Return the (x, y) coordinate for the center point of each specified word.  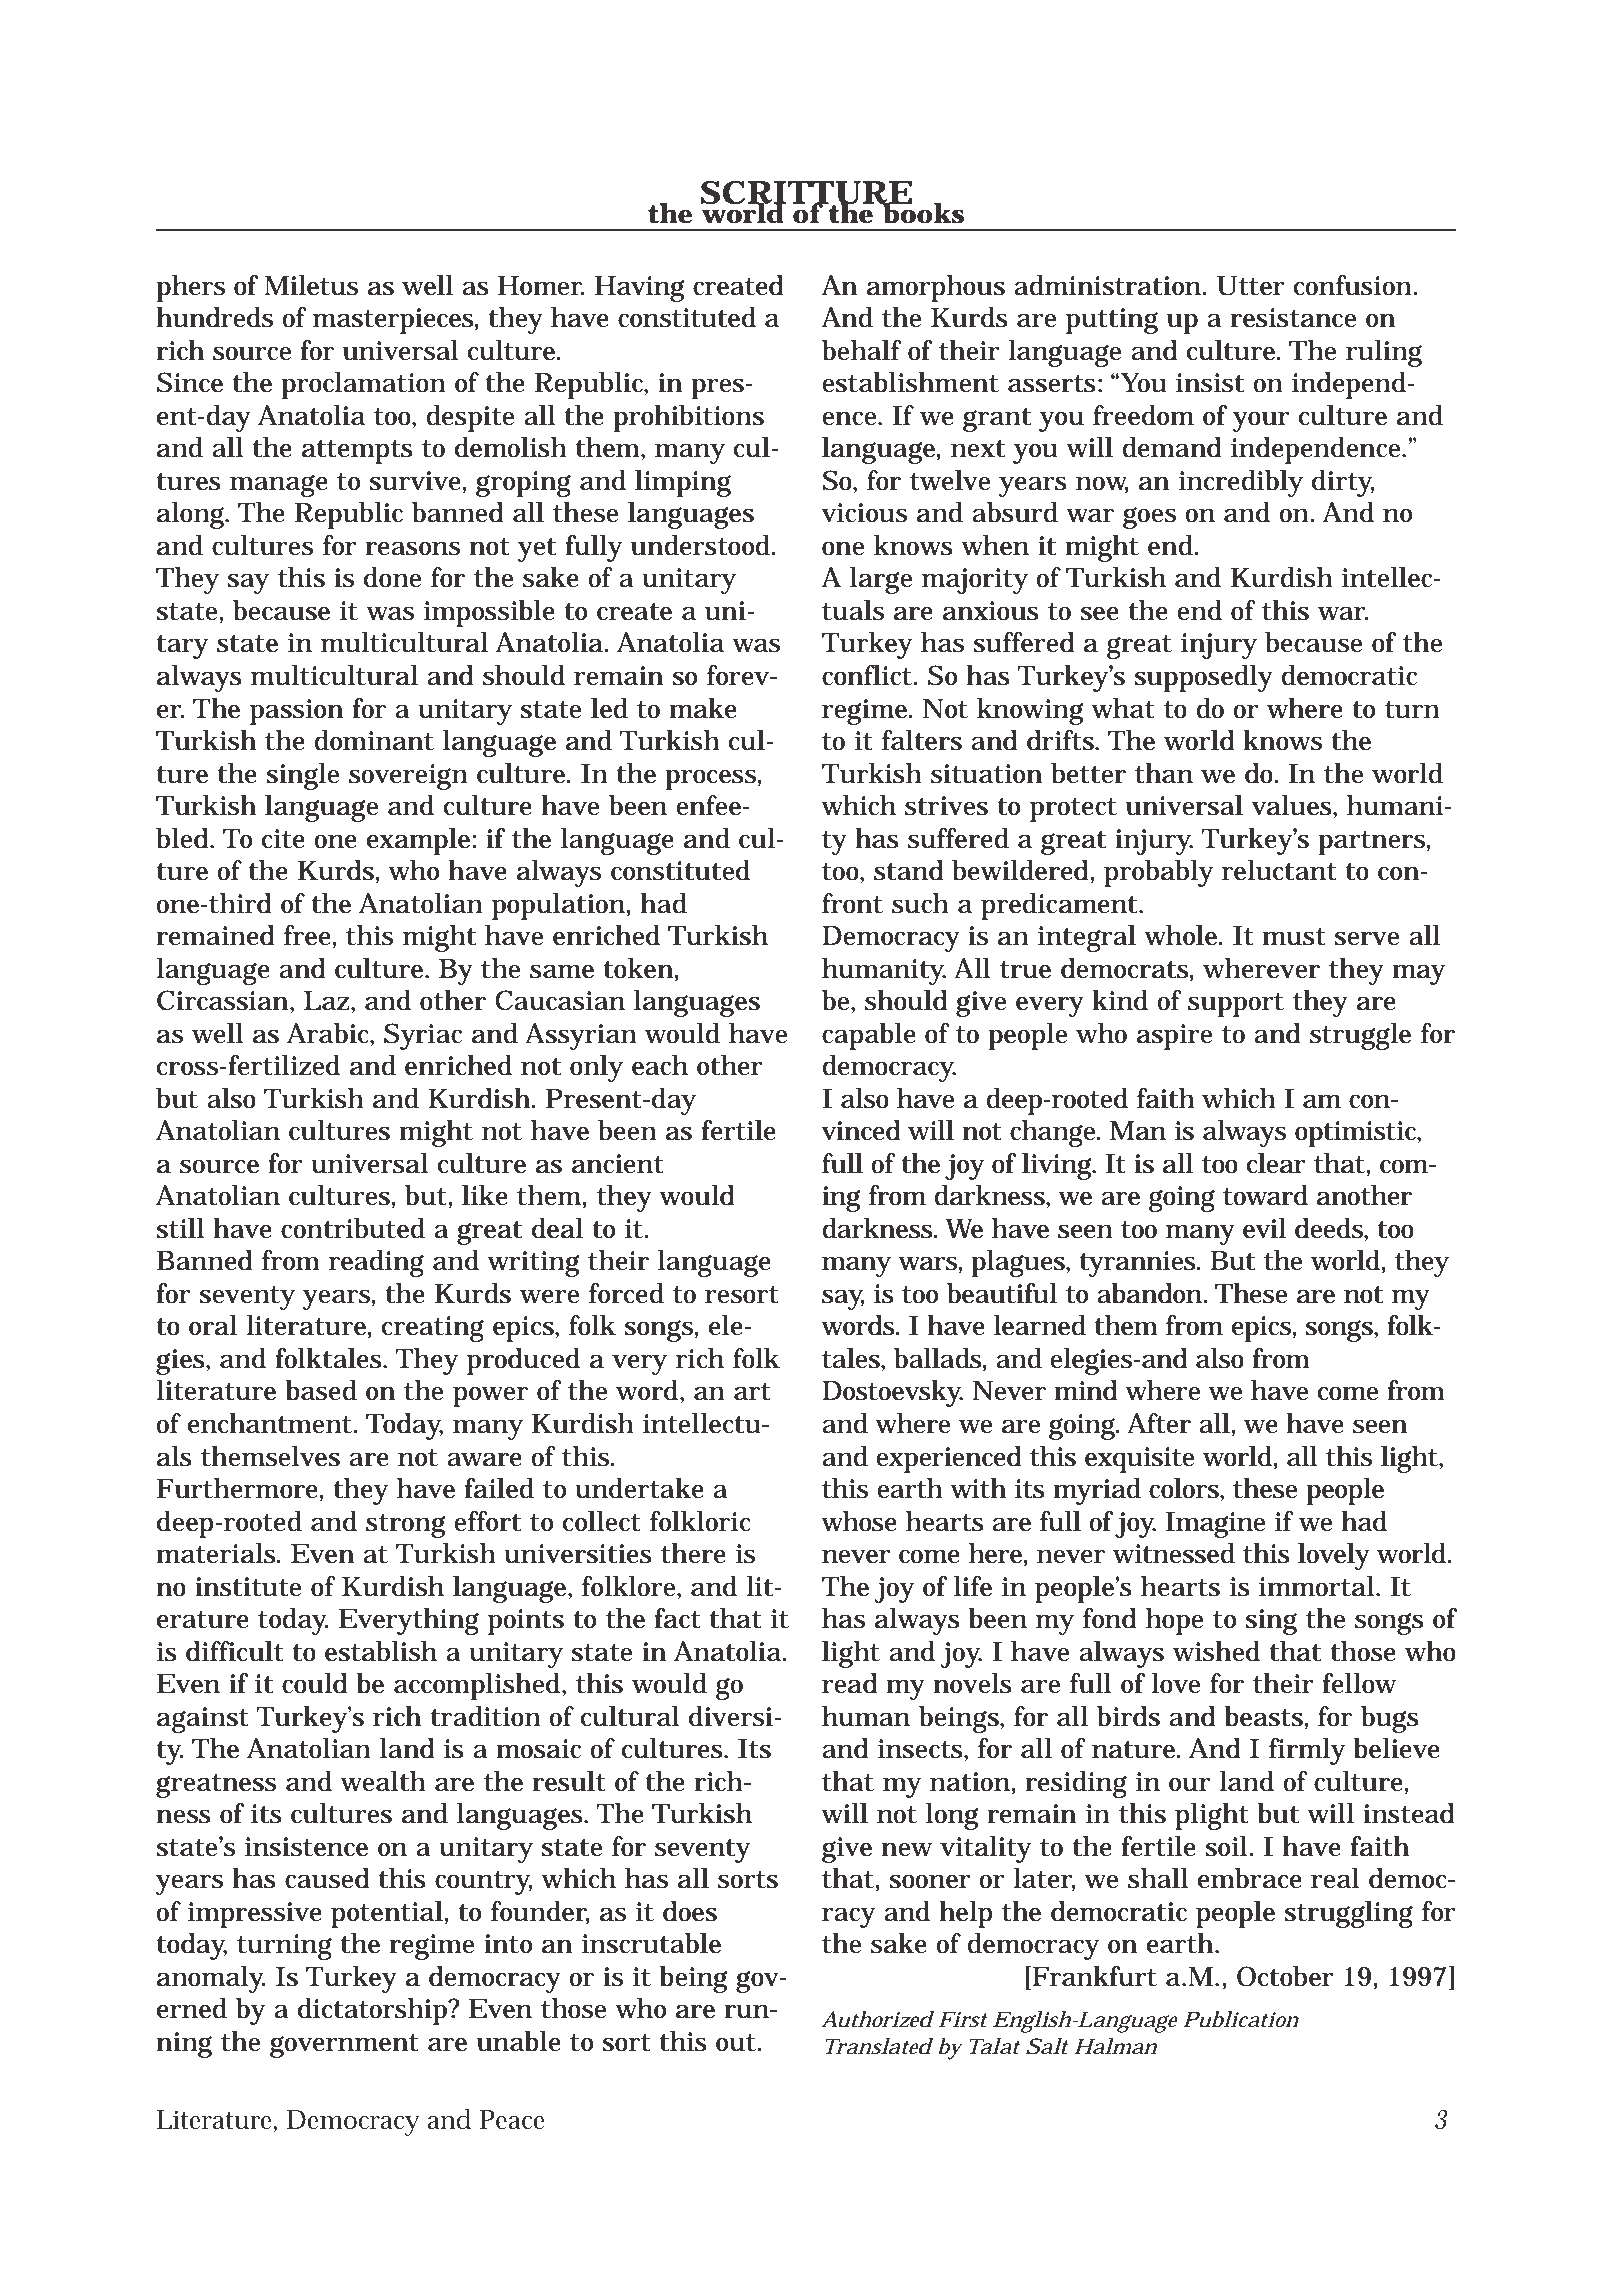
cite (283, 839)
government (344, 2046)
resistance (1293, 318)
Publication (1241, 2019)
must (1294, 937)
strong (405, 1526)
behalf (862, 350)
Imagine (1215, 1524)
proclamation (363, 385)
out (737, 2043)
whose (859, 1521)
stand (909, 870)
